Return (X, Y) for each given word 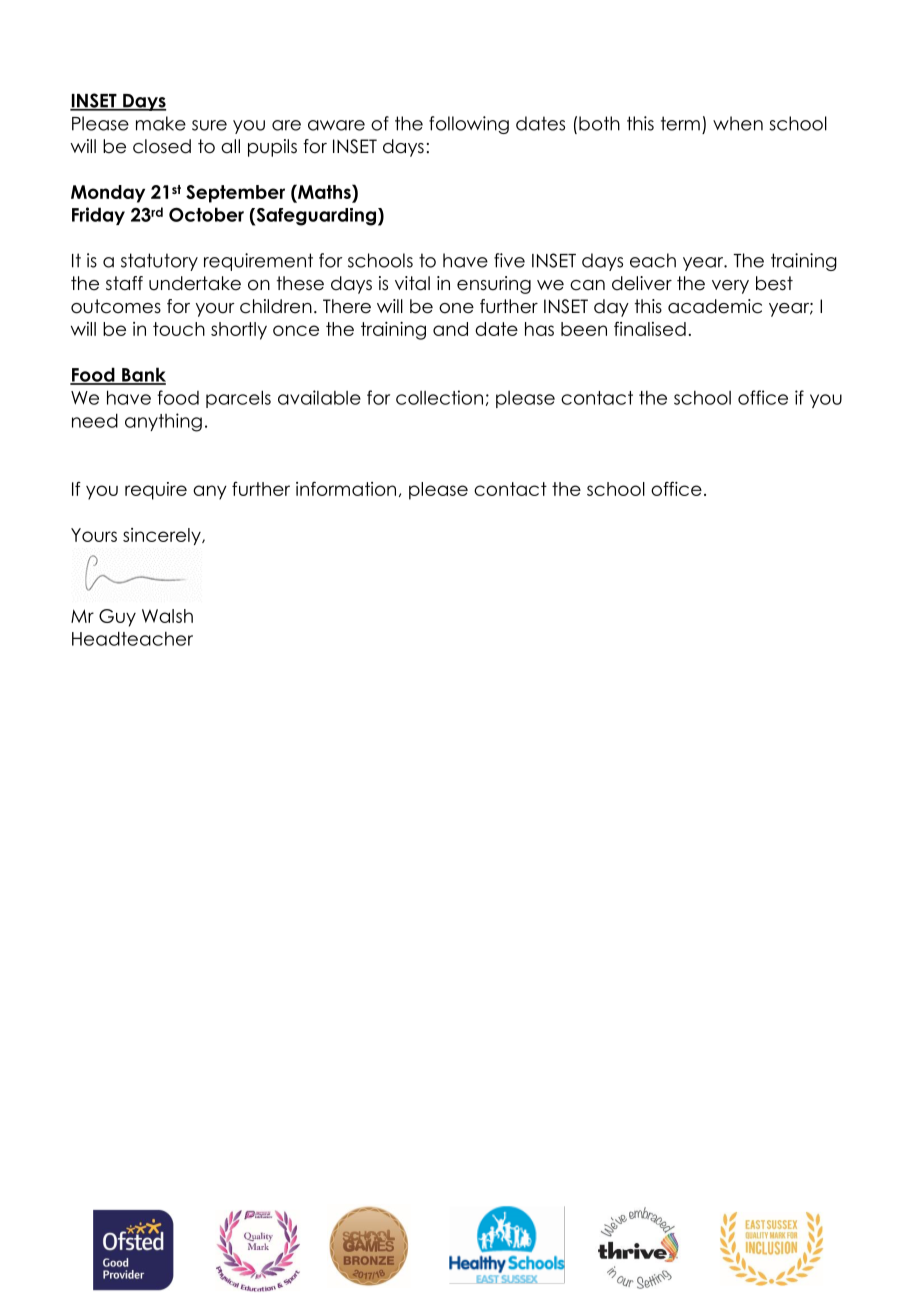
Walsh (167, 616)
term (680, 123)
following (469, 125)
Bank (143, 375)
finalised (650, 328)
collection (439, 397)
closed (162, 146)
